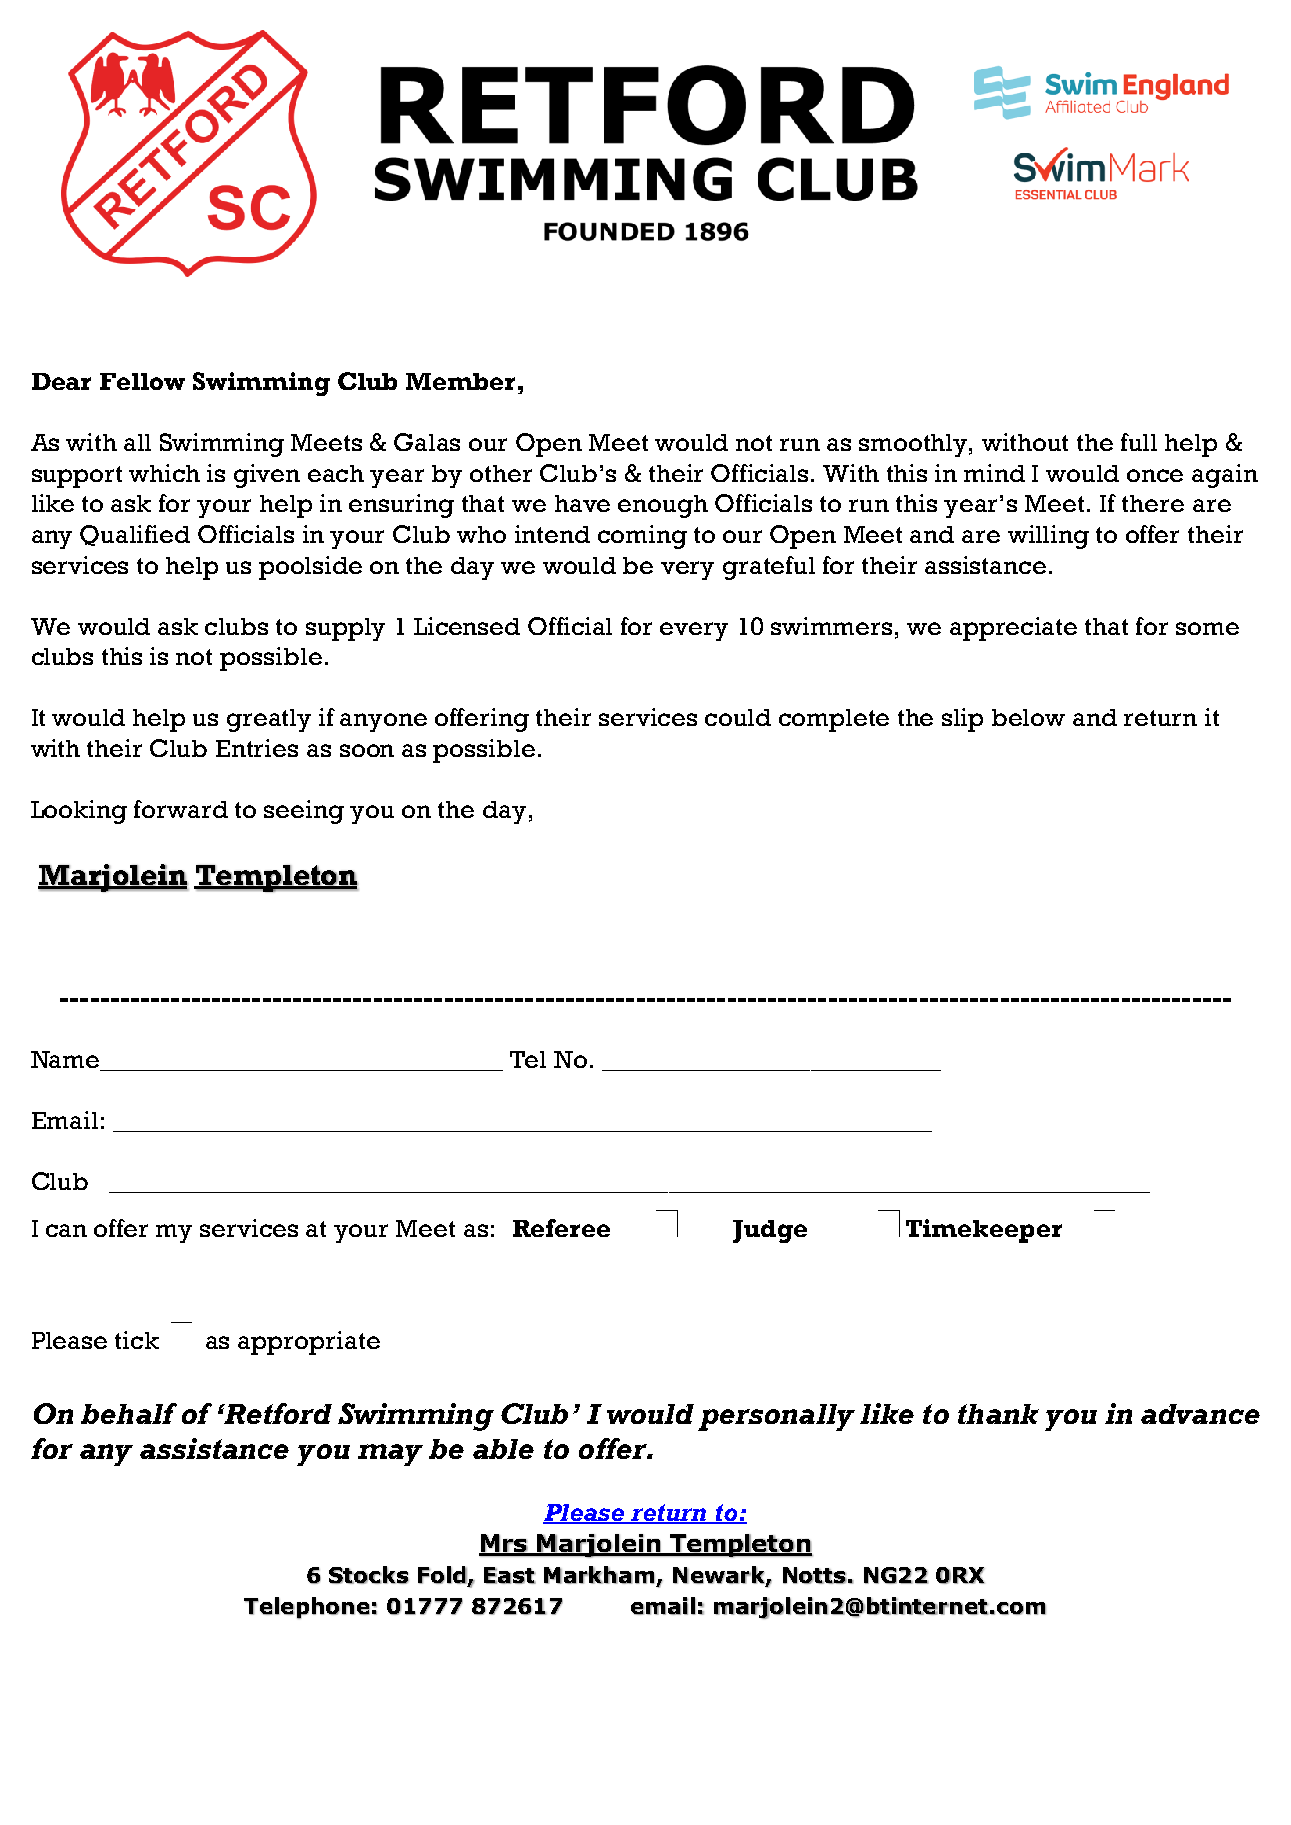 The width and height of the screenshot is (1291, 1825). I want to click on can, so click(66, 1230).
